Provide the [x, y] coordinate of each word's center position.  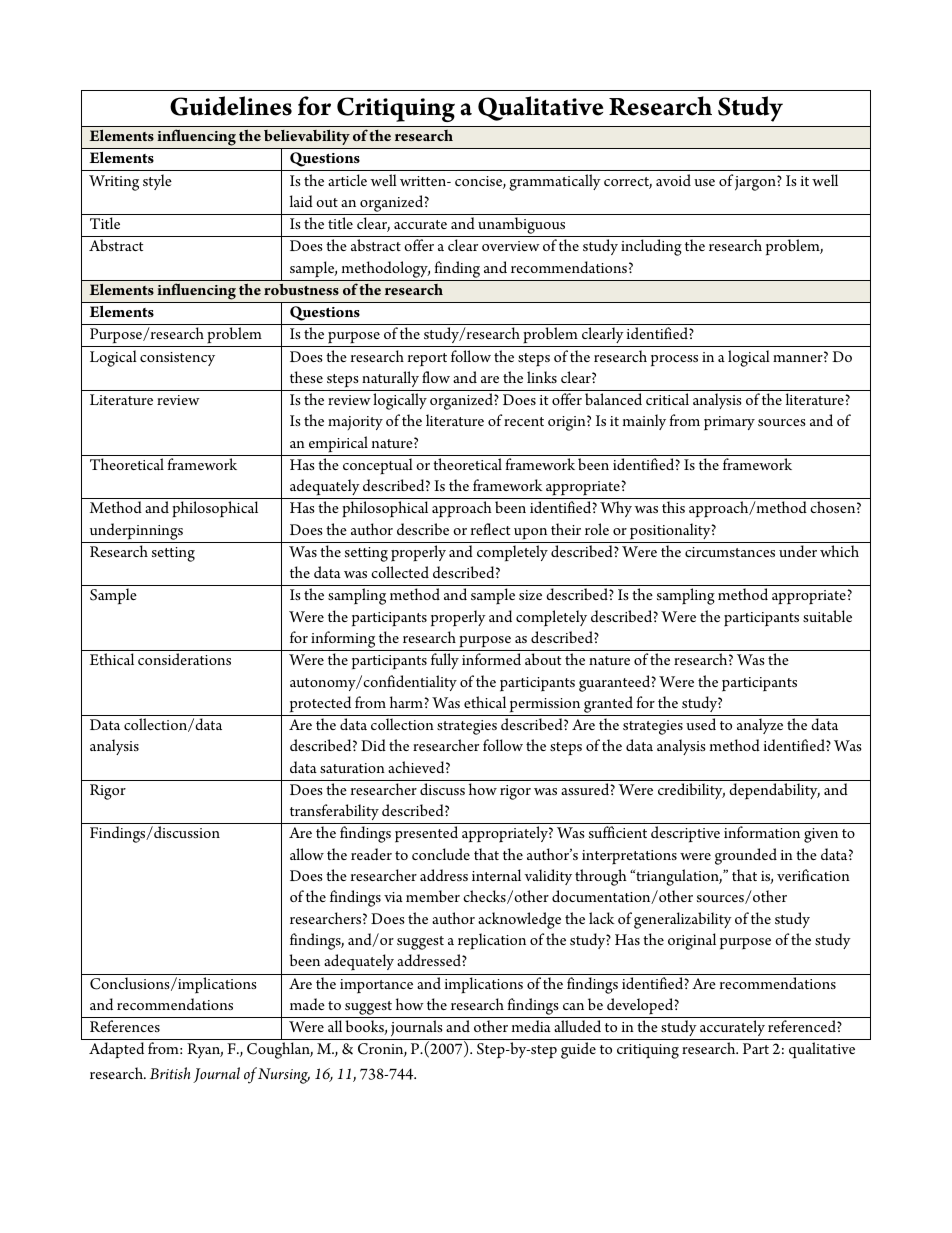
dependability [774, 791]
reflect [490, 529]
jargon [756, 183]
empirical [338, 444]
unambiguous [522, 227]
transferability [334, 812]
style [157, 182]
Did [373, 745]
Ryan [205, 1050]
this [673, 507]
